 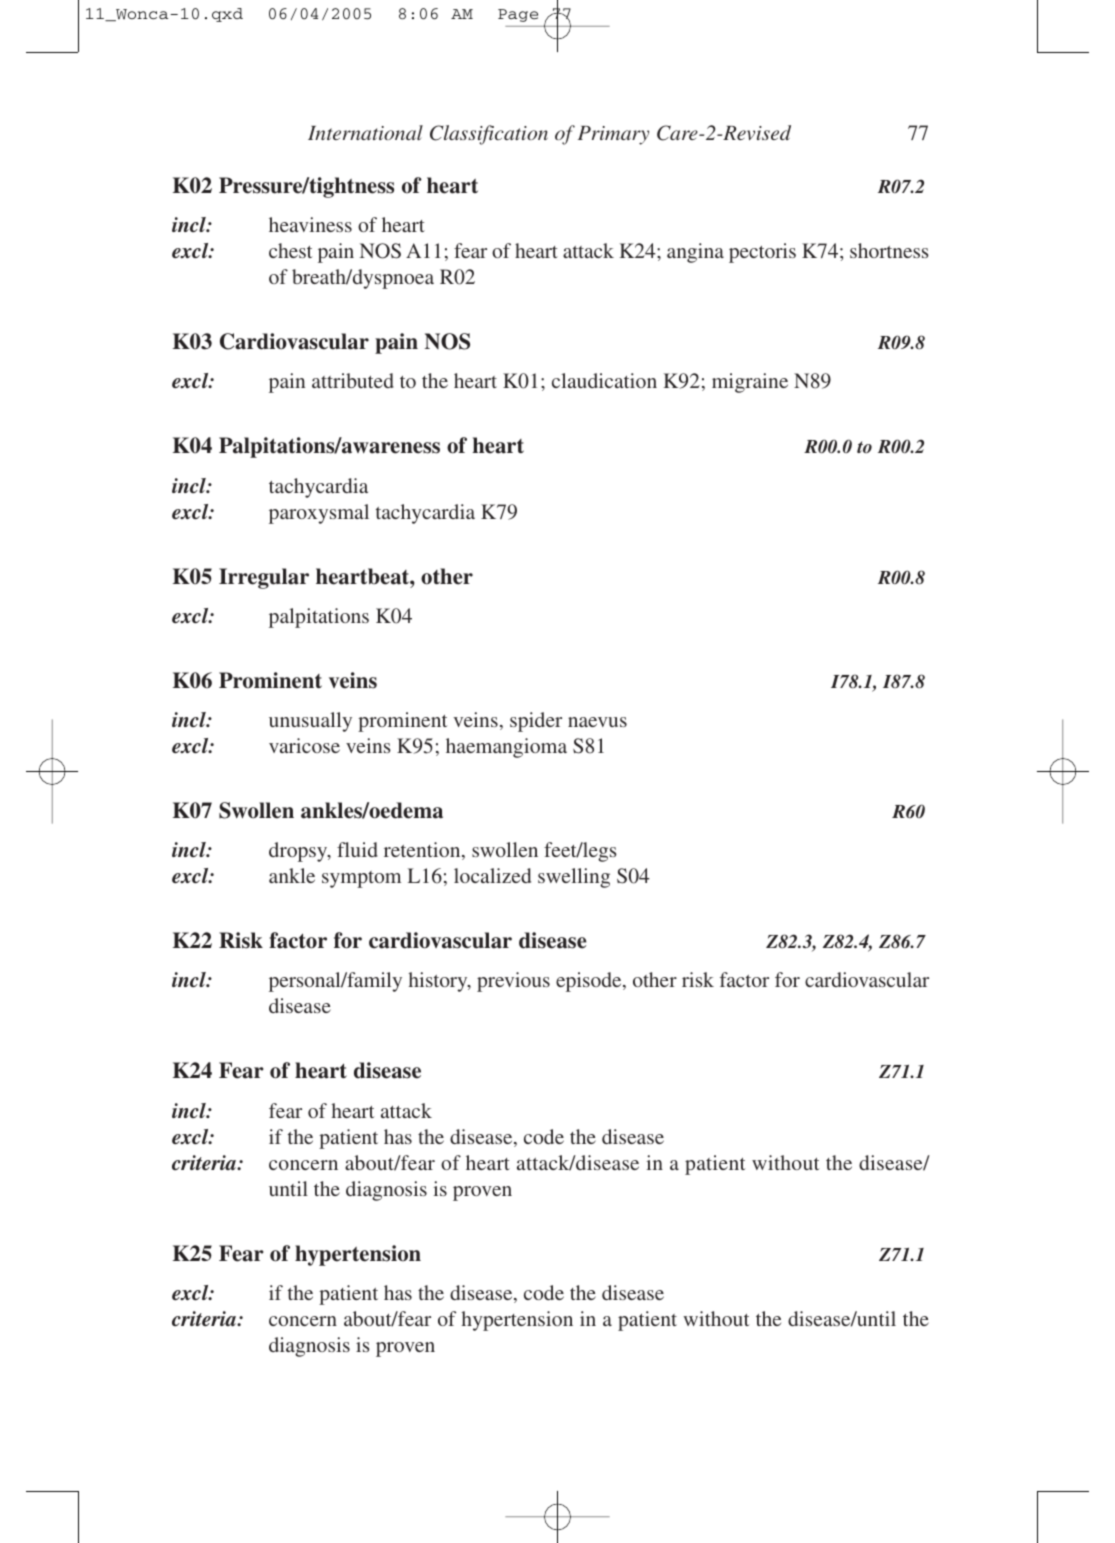 I want to click on localized, so click(x=492, y=875).
